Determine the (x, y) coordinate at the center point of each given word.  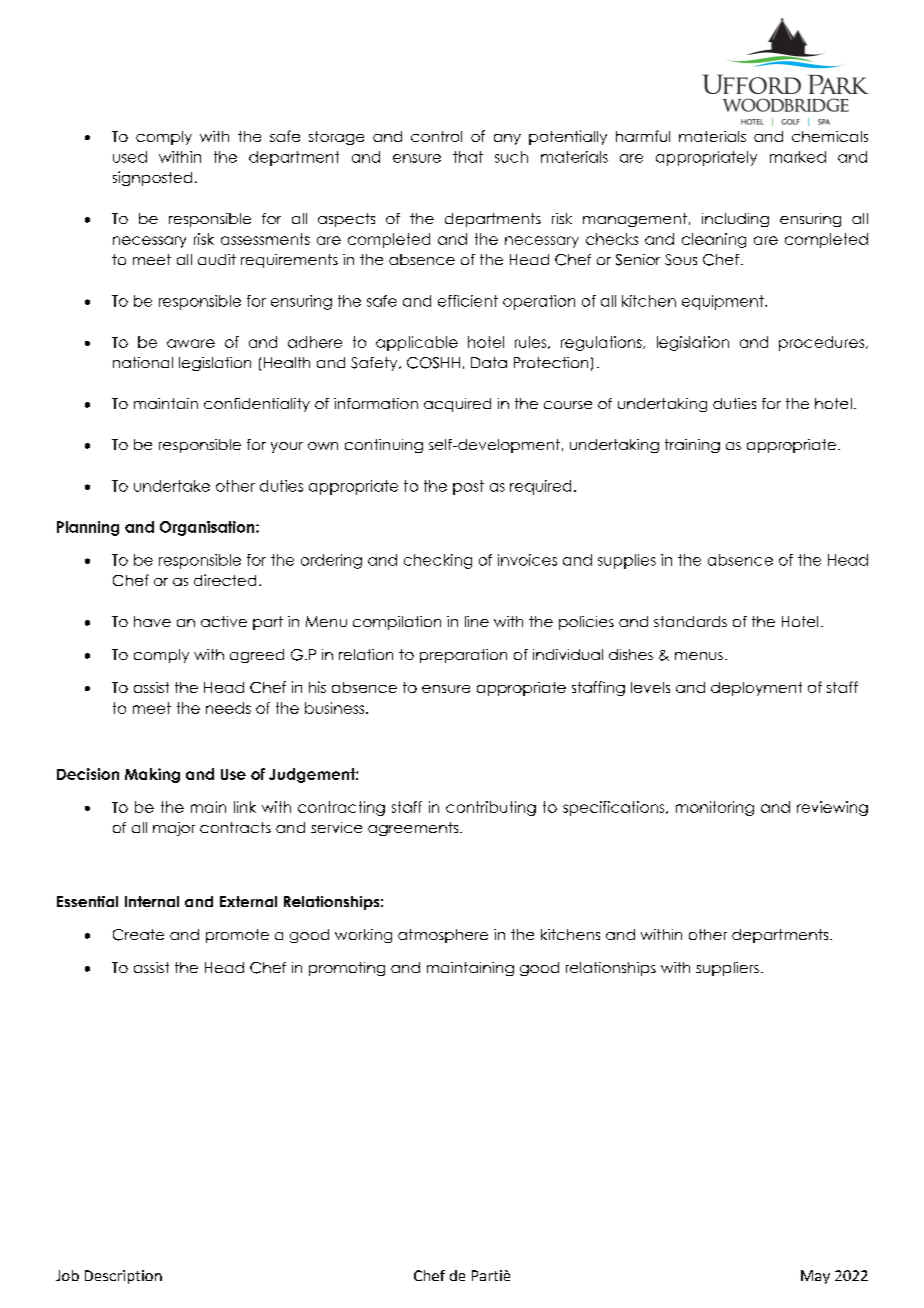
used (130, 157)
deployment (756, 689)
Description (123, 1277)
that (468, 157)
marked (798, 157)
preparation (463, 656)
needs (228, 708)
